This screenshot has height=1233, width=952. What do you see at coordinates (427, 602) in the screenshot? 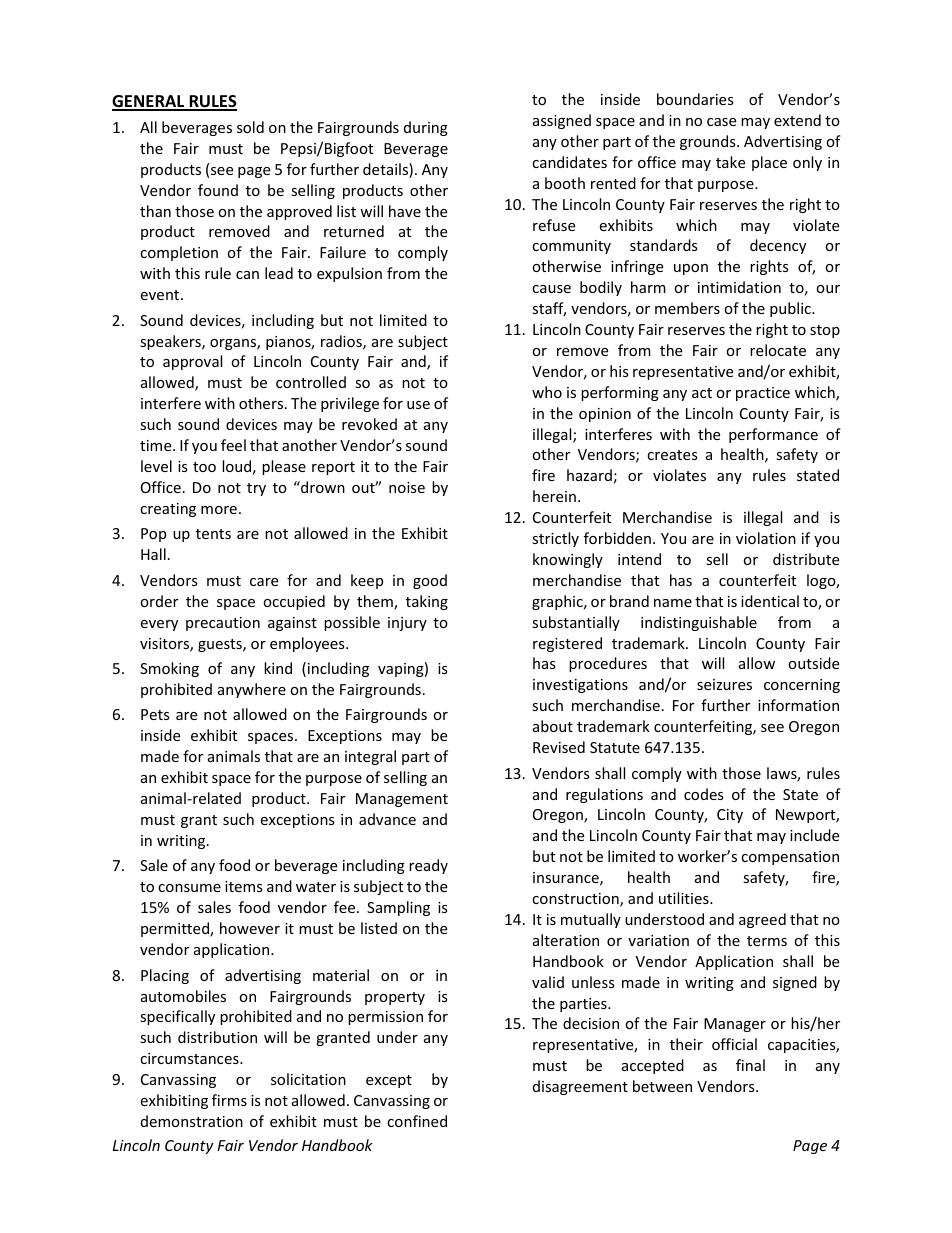
I see `taking` at bounding box center [427, 602].
